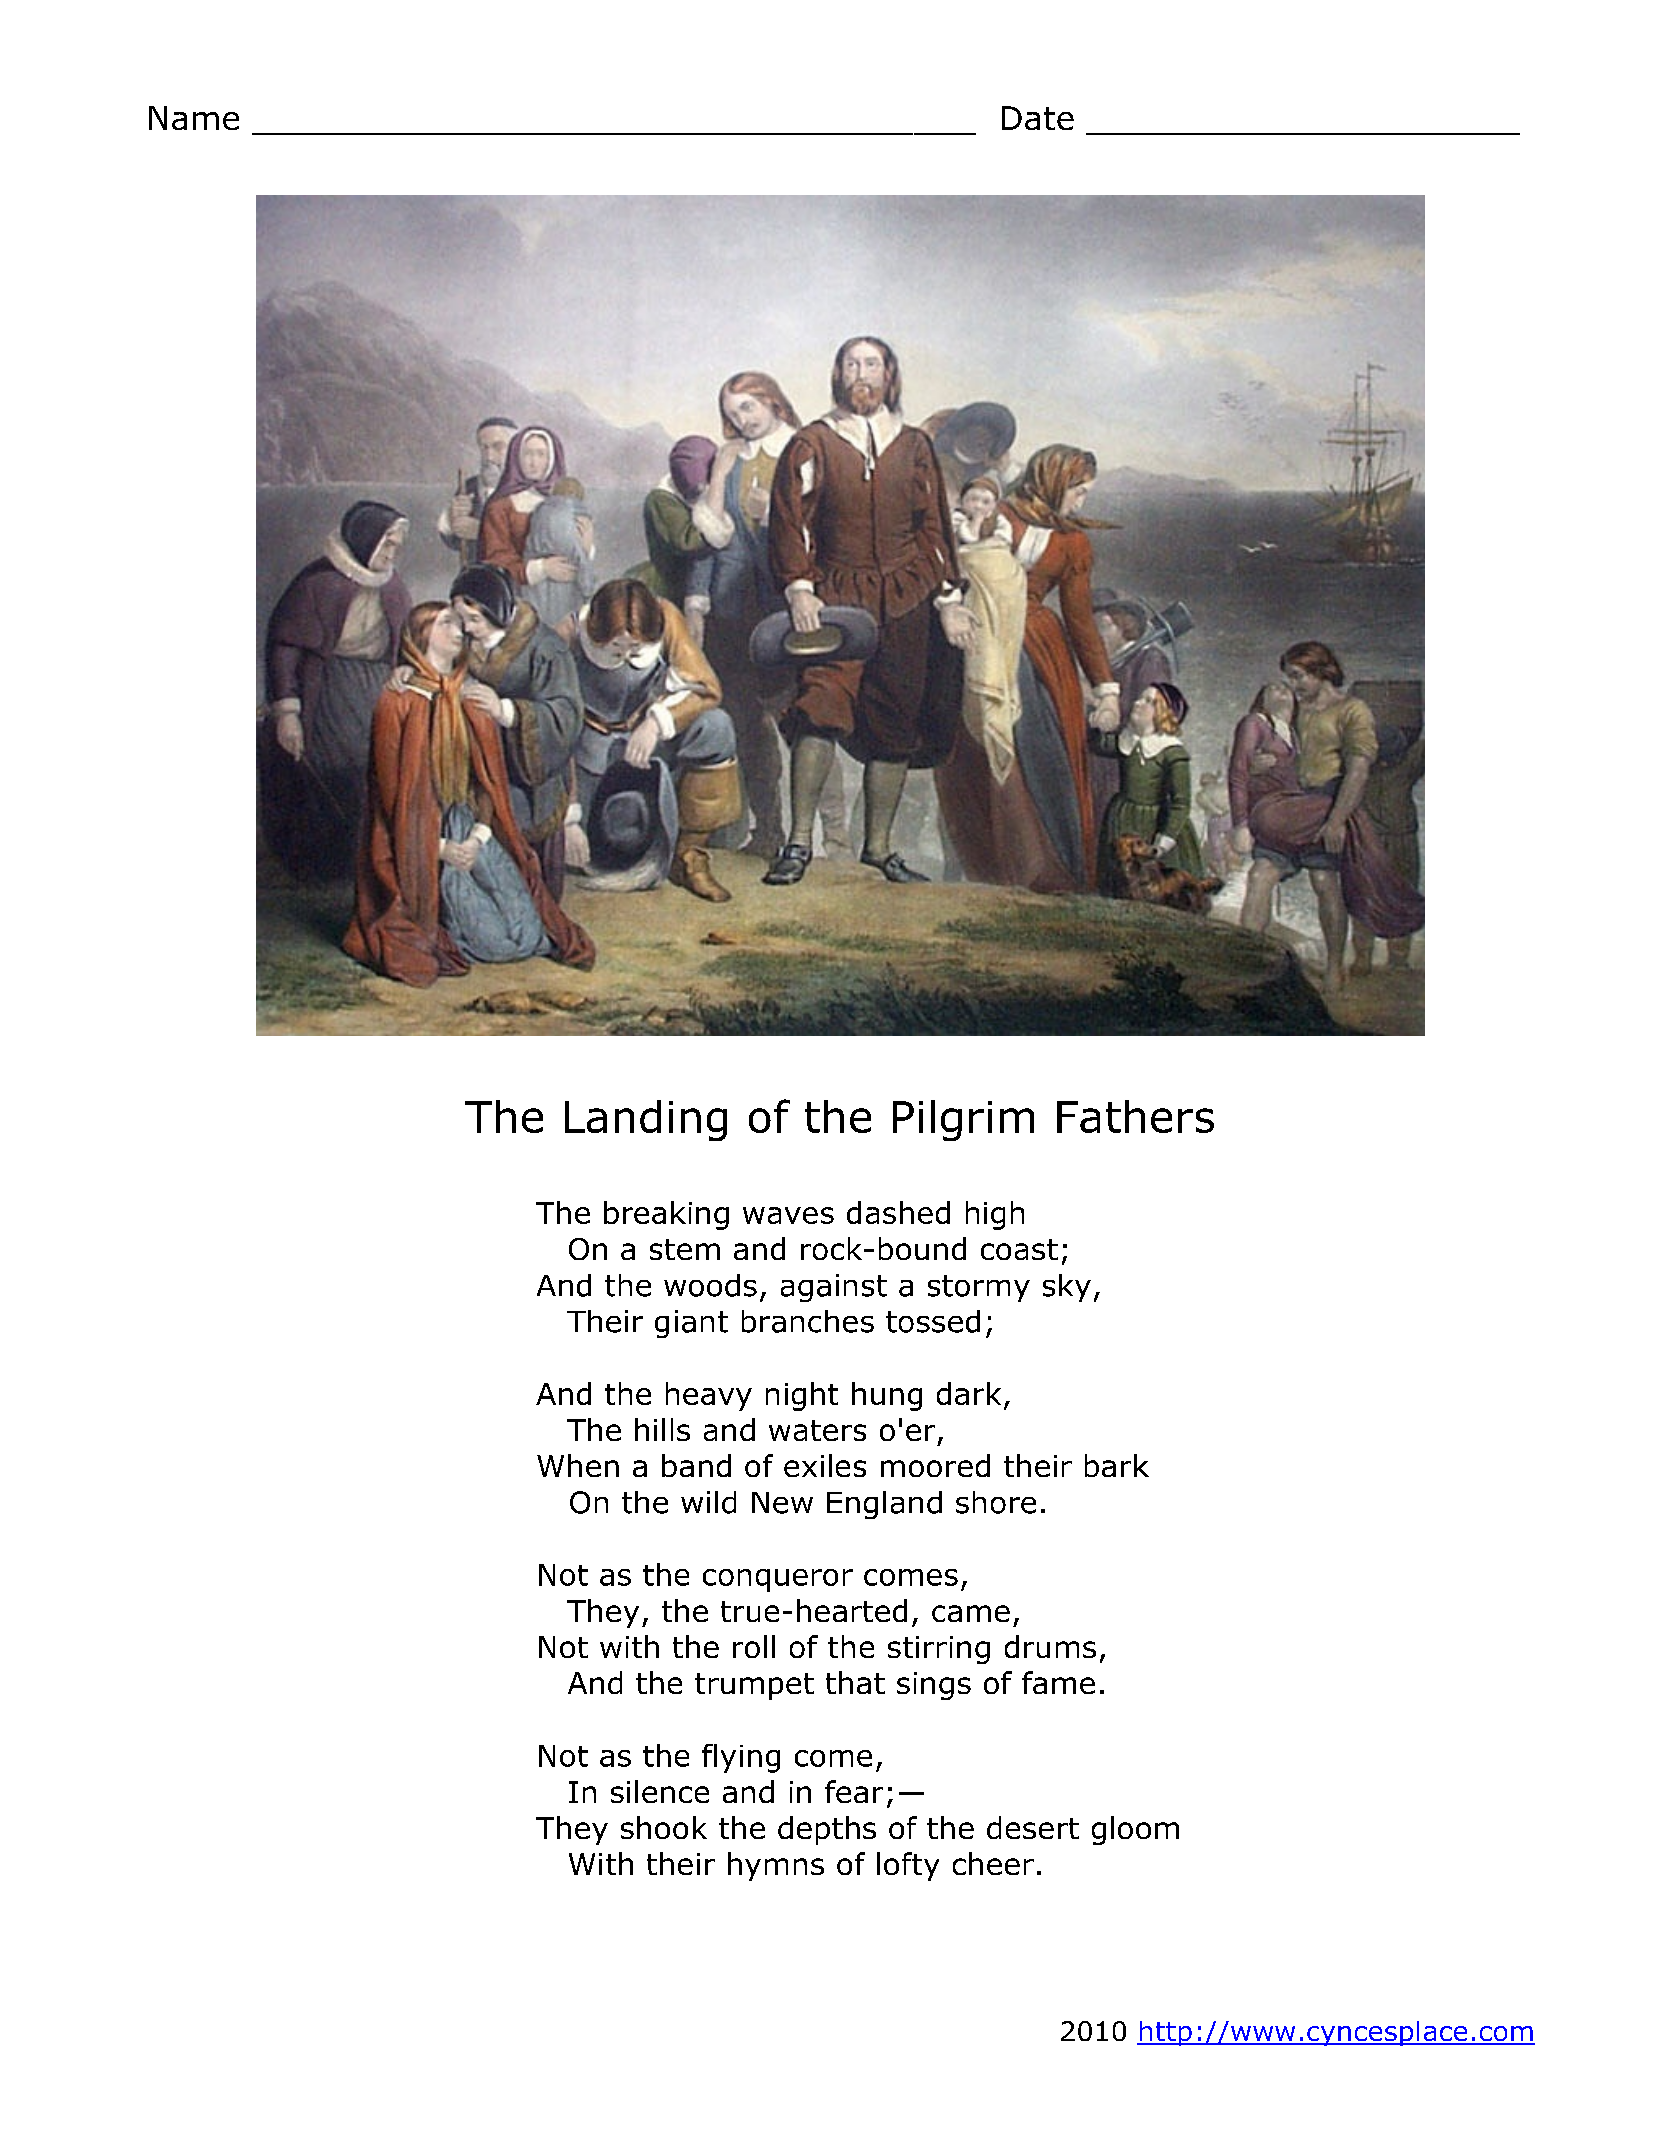 The image size is (1657, 2144). Describe the element at coordinates (685, 1249) in the page. I see `stem` at that location.
